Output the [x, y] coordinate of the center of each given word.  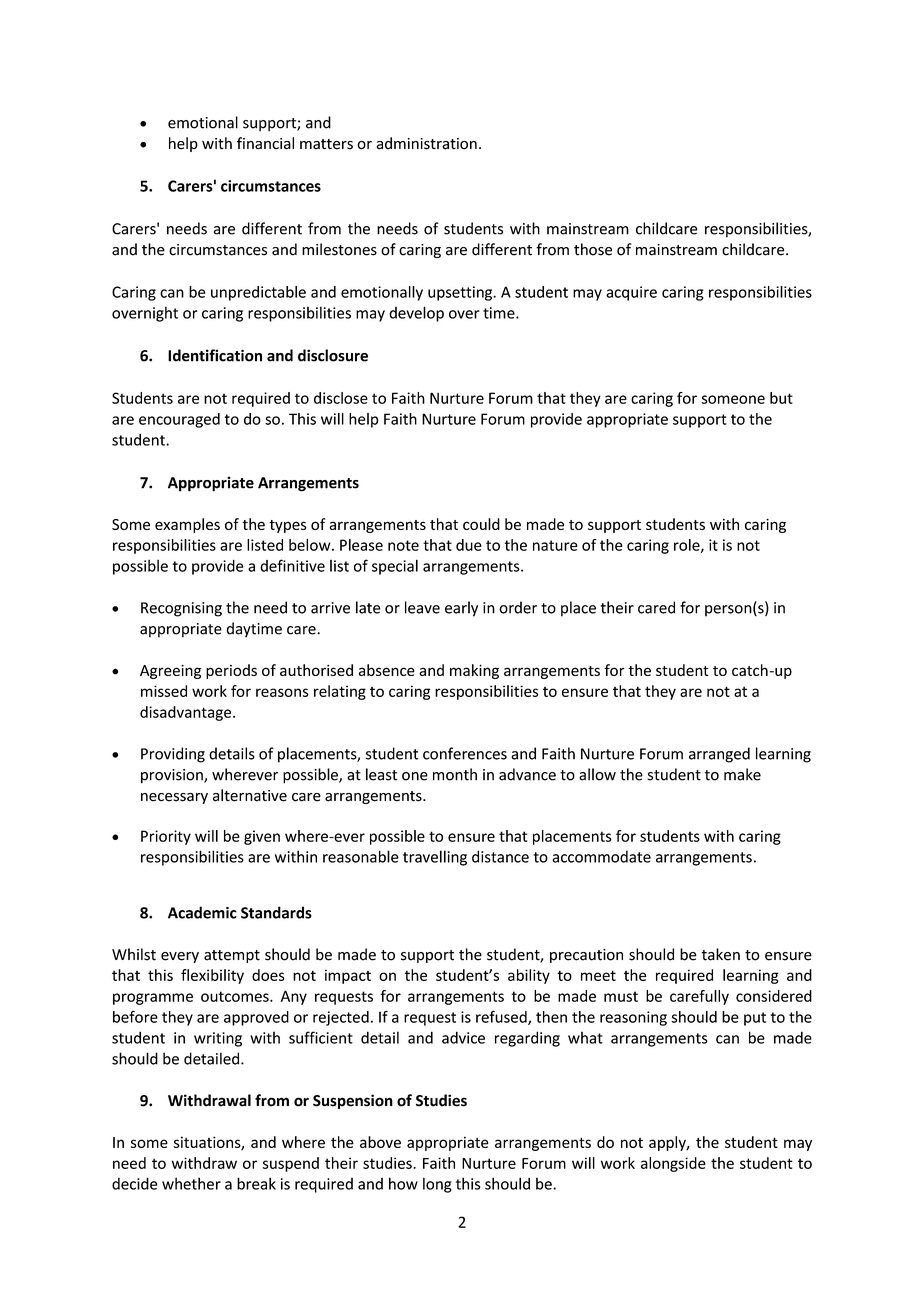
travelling [435, 858]
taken [720, 954]
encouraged [179, 420]
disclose [341, 398]
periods [231, 671]
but [781, 398]
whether [191, 1183]
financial [265, 143]
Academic [202, 912]
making [474, 671]
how [403, 1183]
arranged [719, 755]
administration [426, 143]
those [593, 249]
